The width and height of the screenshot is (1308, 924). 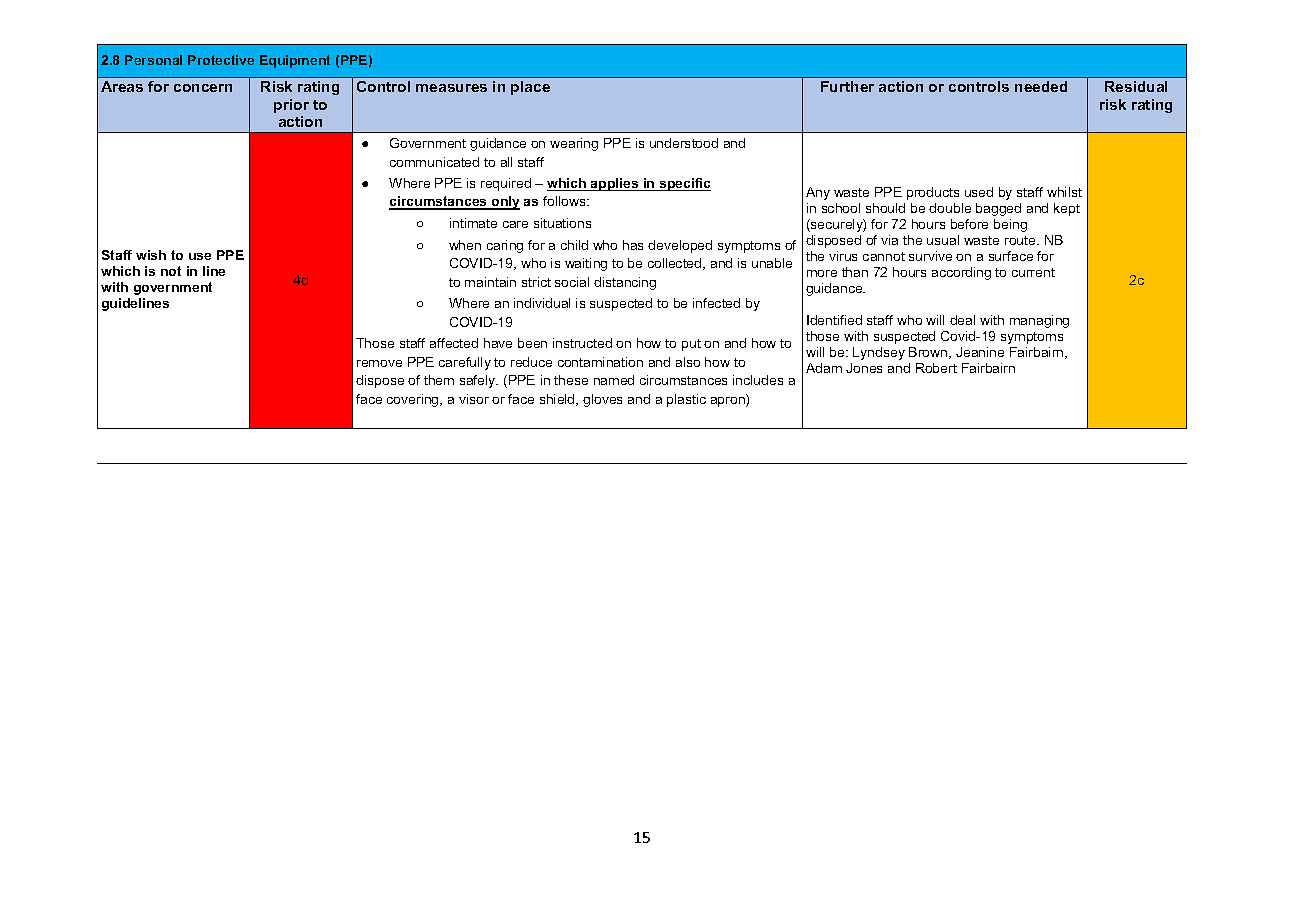 I want to click on named, so click(x=614, y=380).
